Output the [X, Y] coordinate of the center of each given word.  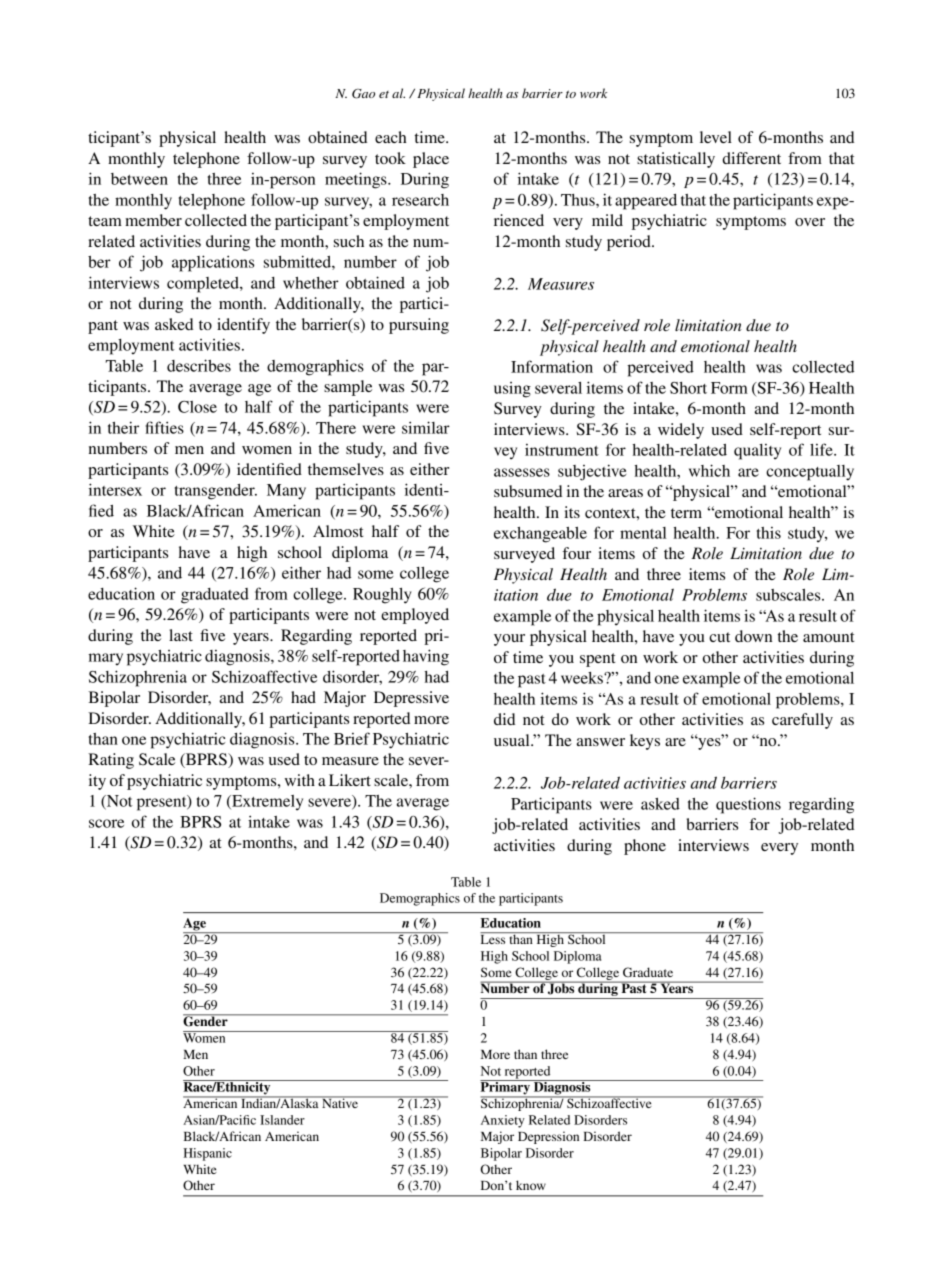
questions [748, 805]
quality [757, 452]
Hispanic [208, 1154]
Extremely [266, 803]
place [431, 160]
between [139, 179]
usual [513, 740]
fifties [165, 427]
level [716, 137]
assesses [522, 472]
